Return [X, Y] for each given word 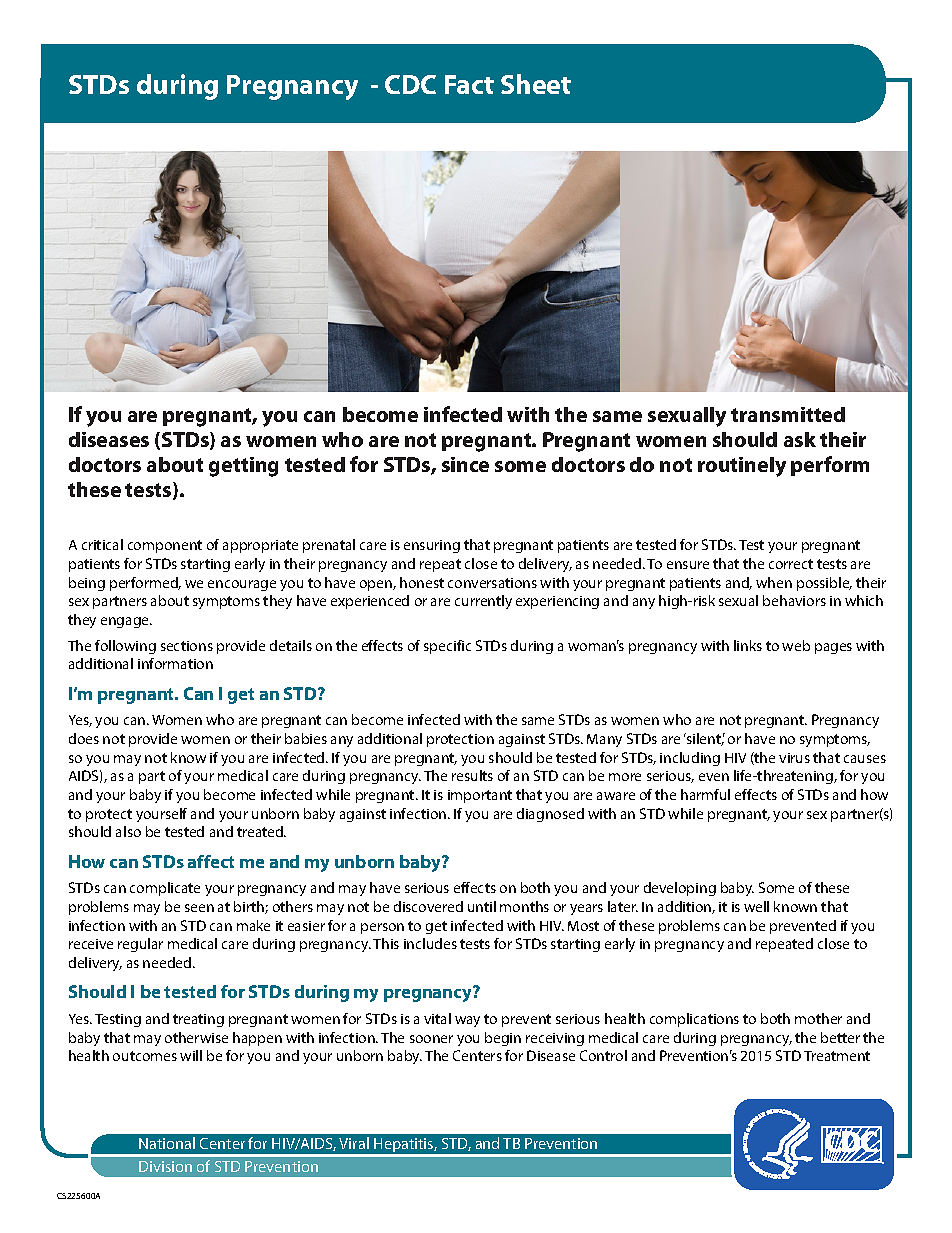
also [128, 831]
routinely [742, 467]
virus [794, 758]
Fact [469, 84]
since [465, 464]
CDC [410, 84]
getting [243, 467]
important [480, 796]
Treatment [837, 1056]
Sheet [536, 84]
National [167, 1143]
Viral [354, 1143]
